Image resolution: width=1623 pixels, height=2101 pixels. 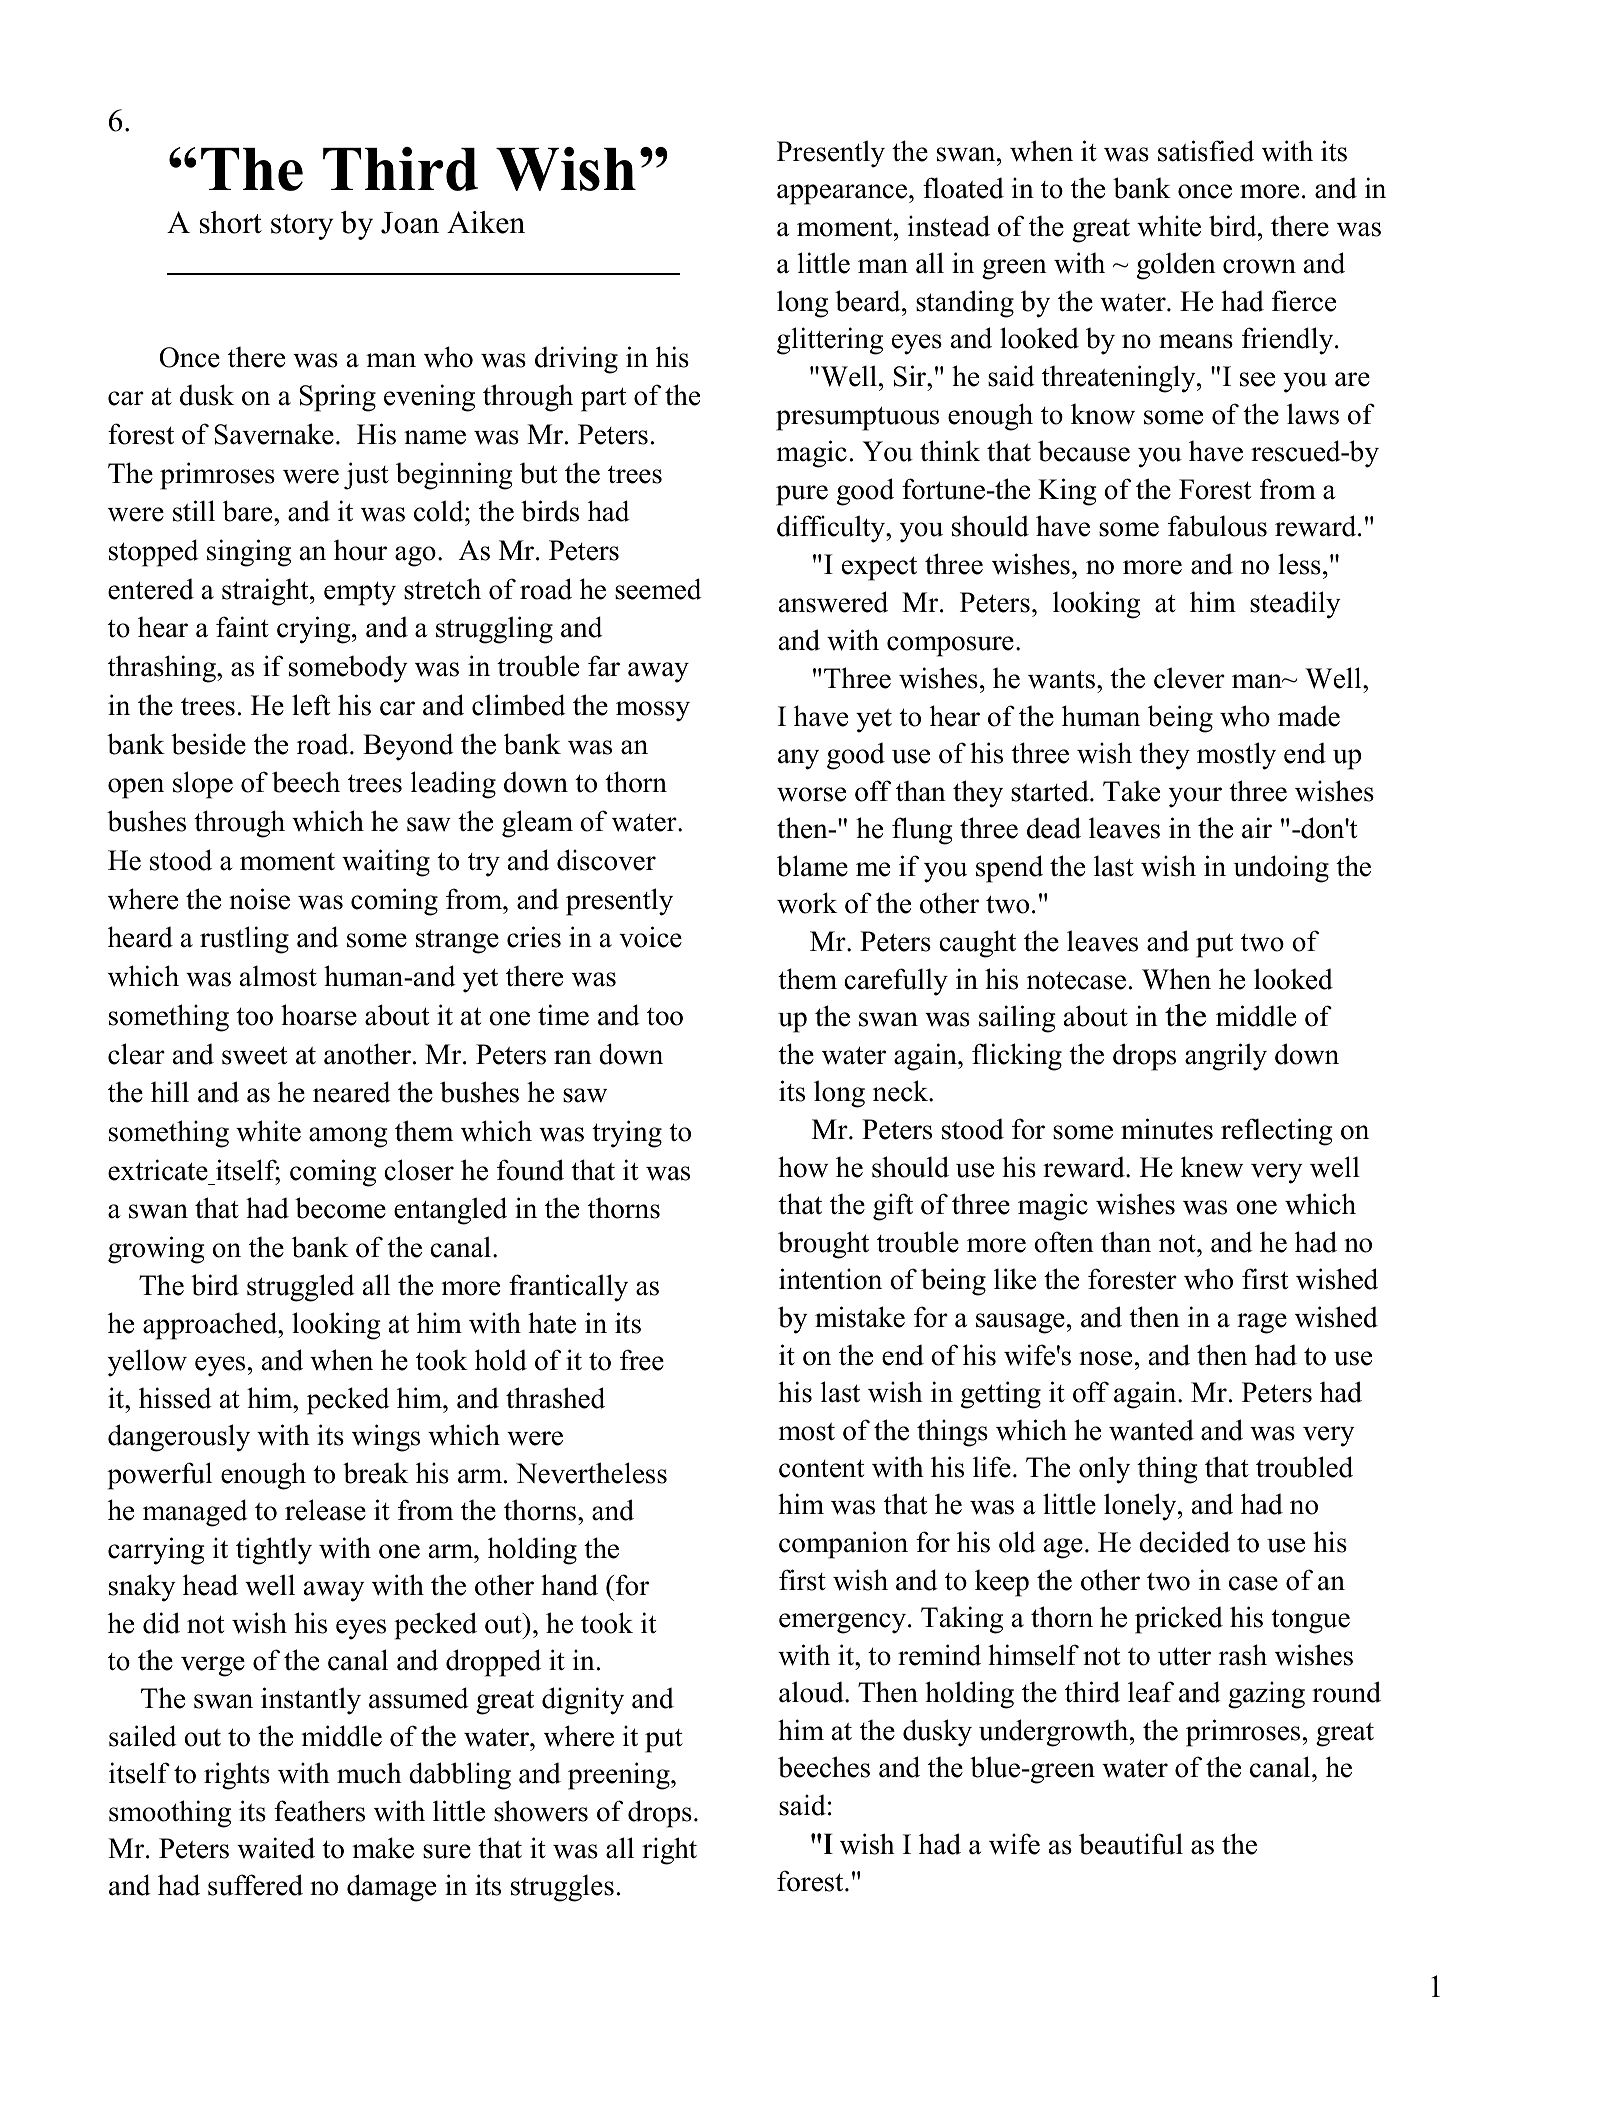 I want to click on waited, so click(x=276, y=1848).
